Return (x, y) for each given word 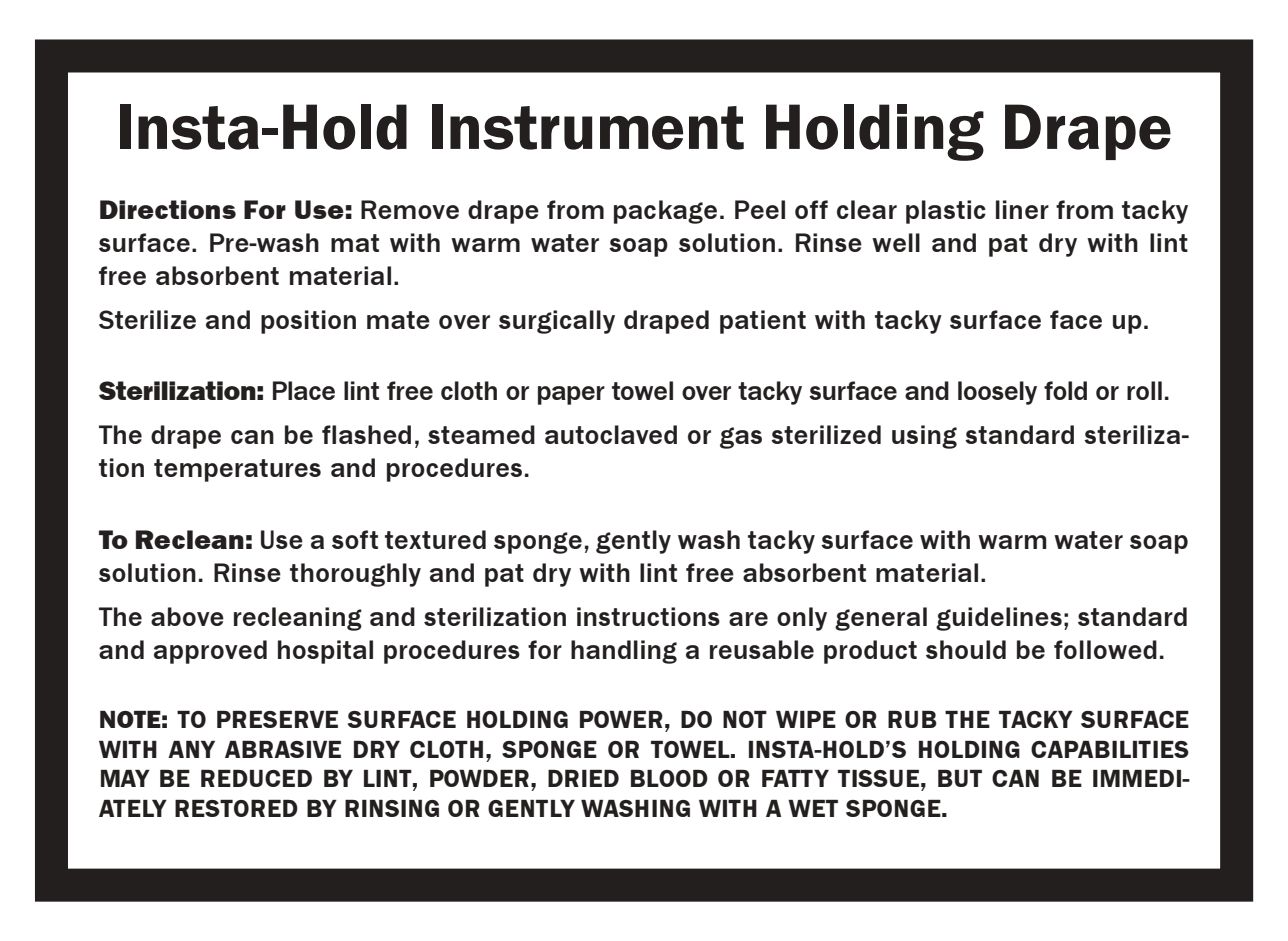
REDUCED (256, 778)
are (748, 619)
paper (571, 395)
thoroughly (355, 575)
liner (1022, 209)
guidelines (999, 619)
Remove (410, 209)
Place (304, 390)
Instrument (588, 127)
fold (1065, 390)
